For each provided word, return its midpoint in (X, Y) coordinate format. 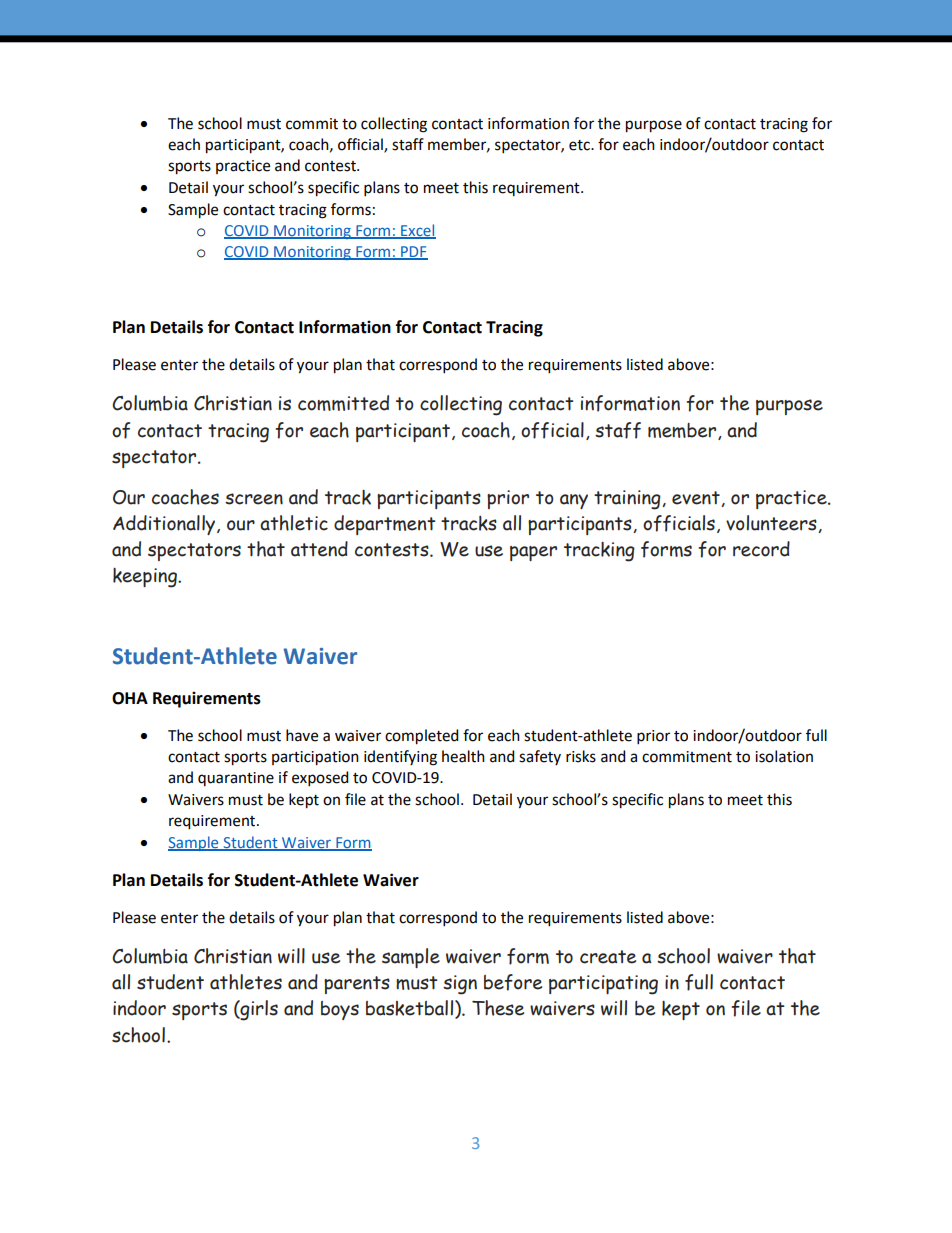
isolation (784, 756)
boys (340, 1010)
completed (421, 737)
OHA (130, 698)
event (697, 499)
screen (254, 499)
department (384, 525)
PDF (413, 252)
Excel (417, 231)
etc (580, 145)
